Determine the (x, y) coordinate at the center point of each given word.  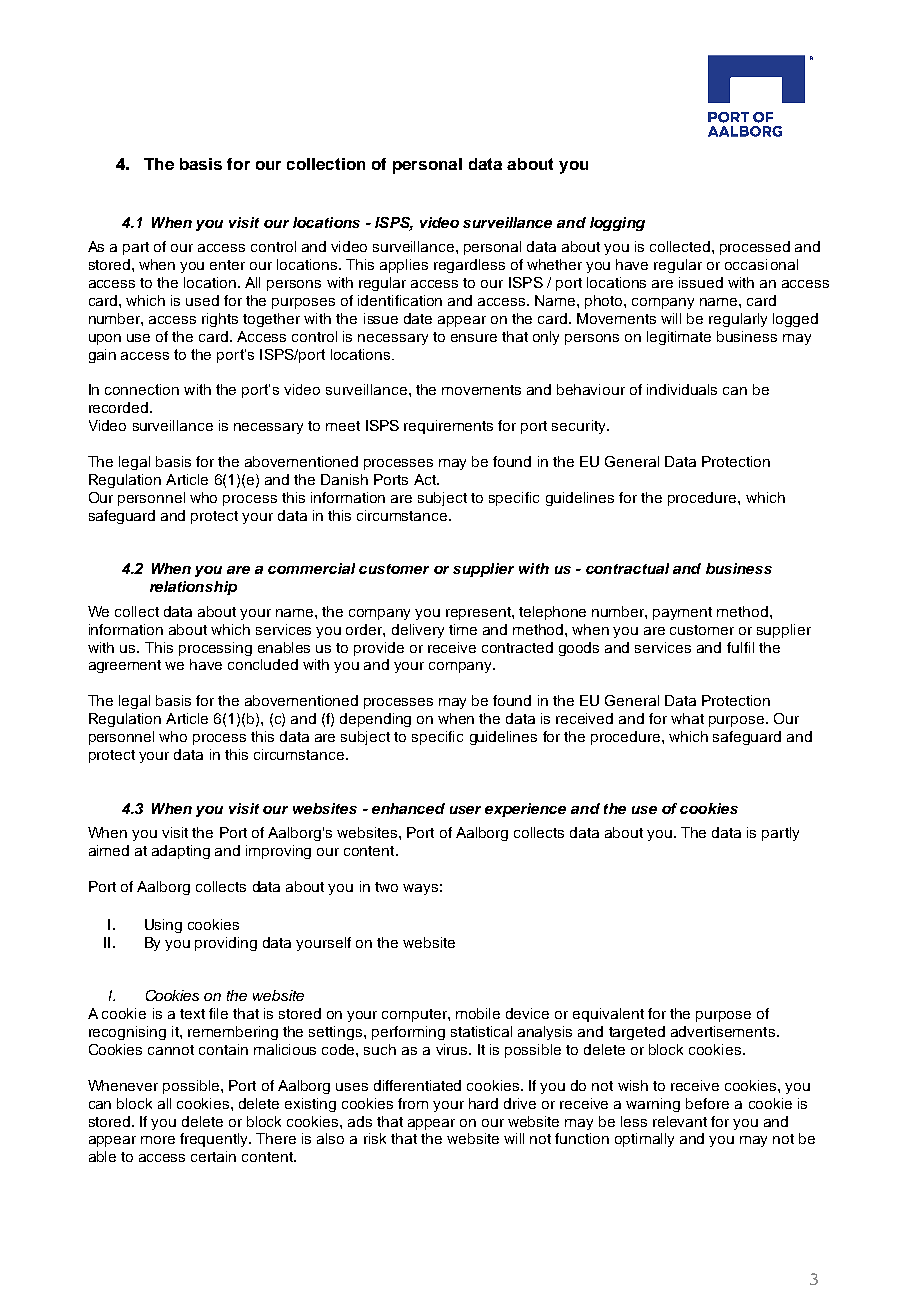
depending (375, 720)
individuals (682, 389)
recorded (120, 407)
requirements (448, 427)
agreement (125, 666)
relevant (680, 1121)
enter (227, 265)
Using (163, 926)
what (687, 718)
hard (483, 1103)
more (158, 1140)
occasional (761, 264)
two (386, 887)
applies (404, 266)
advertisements (723, 1031)
